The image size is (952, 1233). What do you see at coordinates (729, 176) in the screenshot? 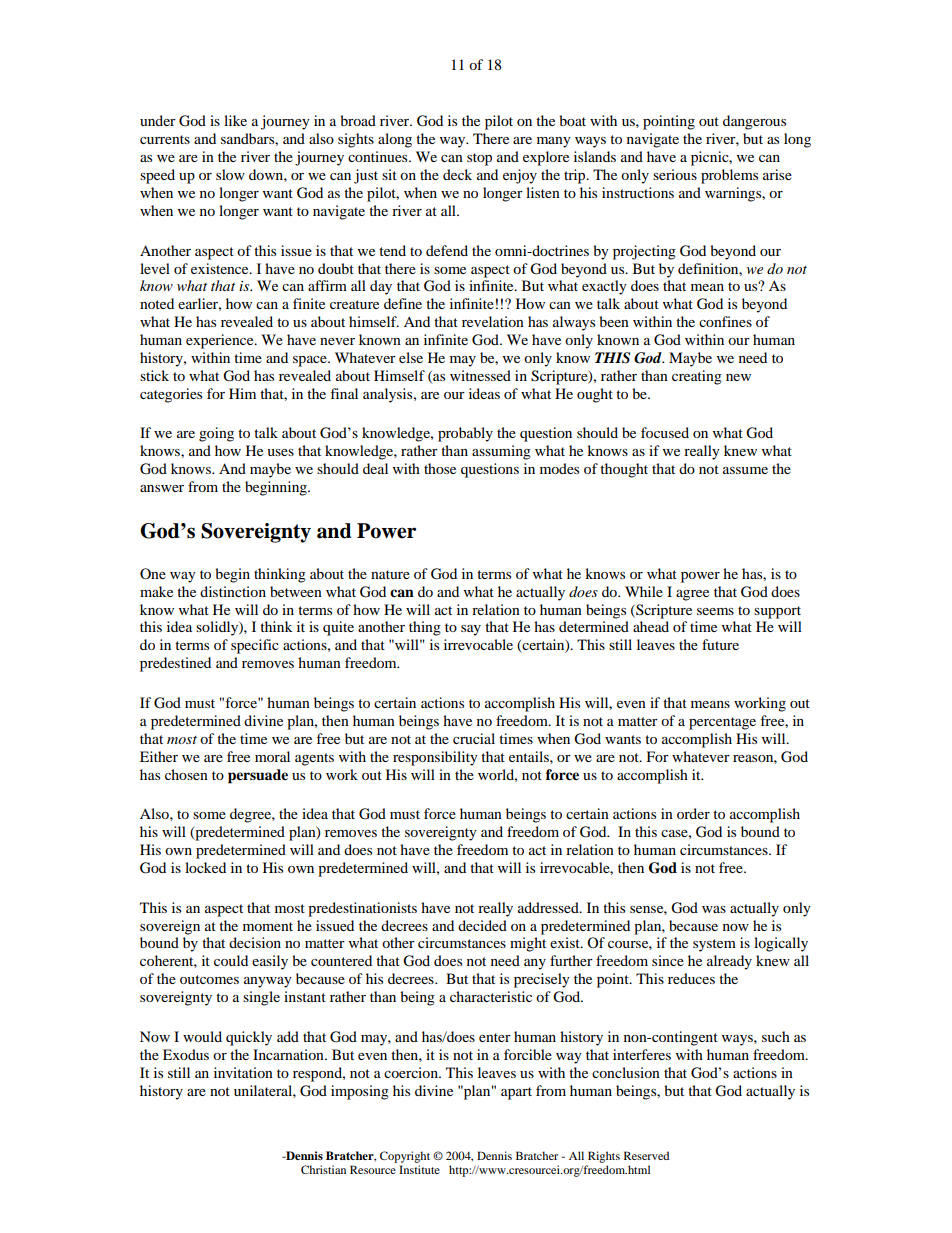
I see `problems` at bounding box center [729, 176].
